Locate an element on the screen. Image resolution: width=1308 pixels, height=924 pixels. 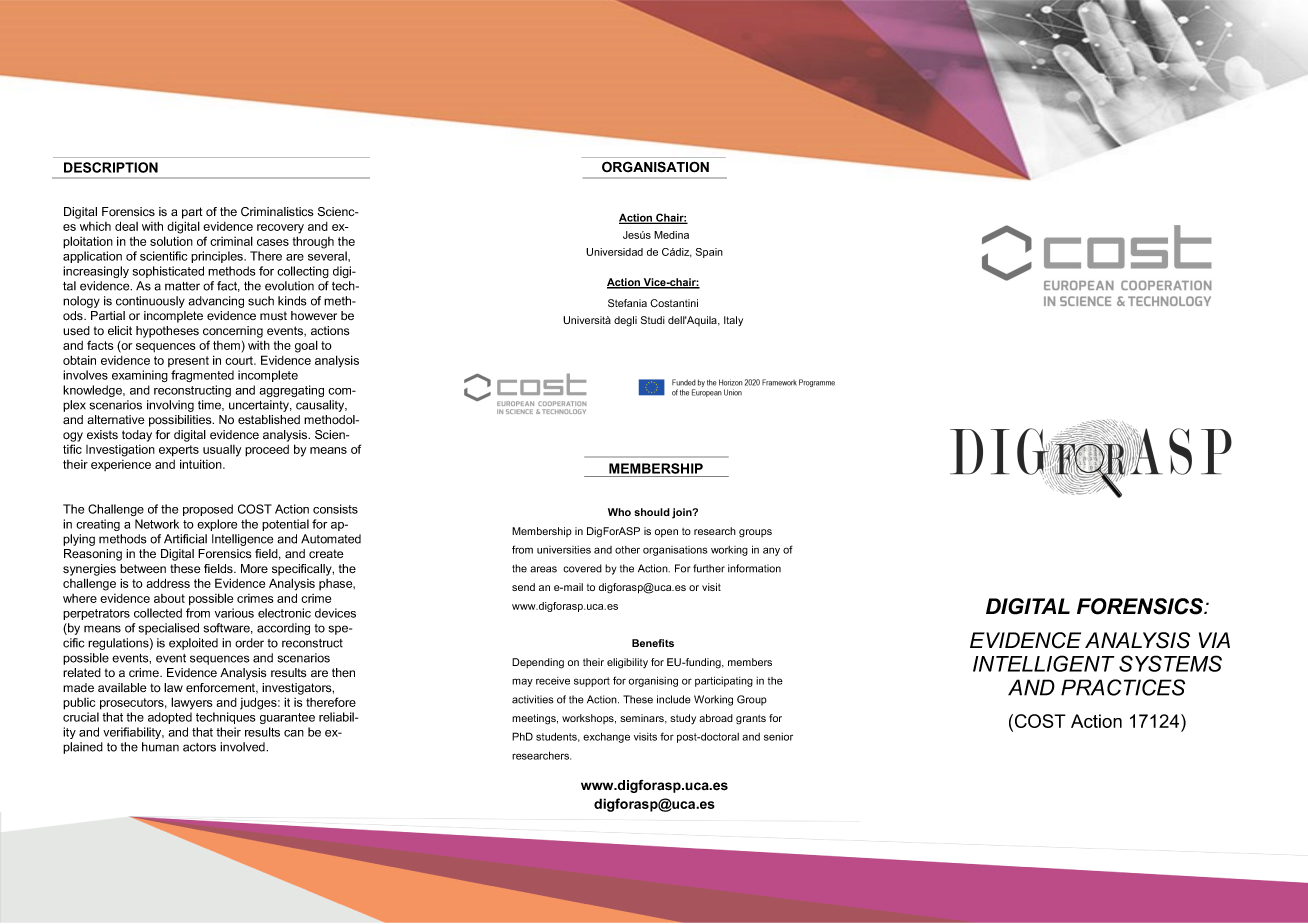
Studi is located at coordinates (653, 320).
